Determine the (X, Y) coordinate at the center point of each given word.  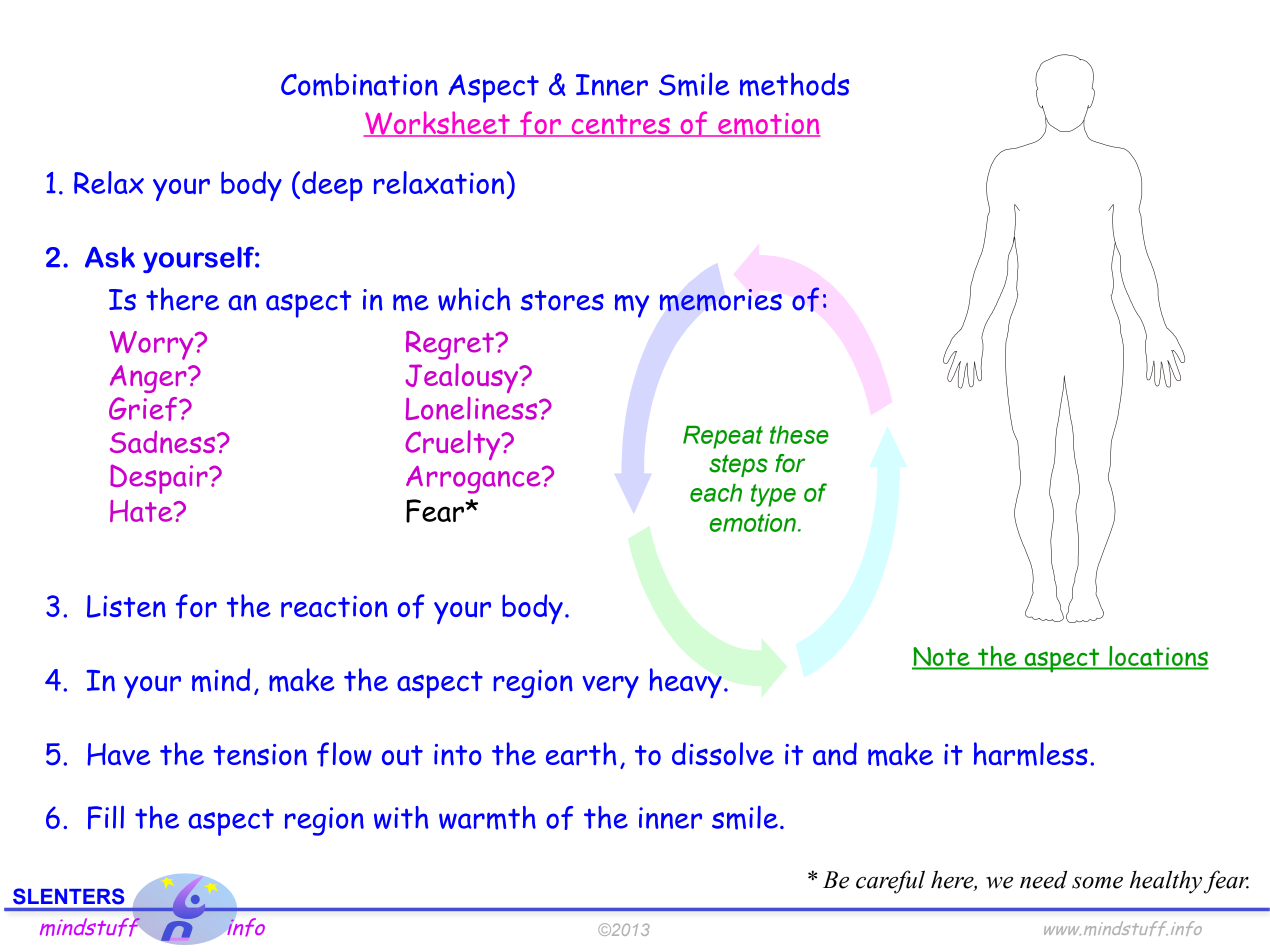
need (1043, 879)
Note (942, 658)
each (716, 492)
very (610, 687)
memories (721, 300)
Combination (359, 85)
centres (620, 125)
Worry (153, 345)
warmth (487, 818)
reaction (334, 606)
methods (794, 84)
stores (562, 300)
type (773, 495)
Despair (160, 479)
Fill (106, 818)
